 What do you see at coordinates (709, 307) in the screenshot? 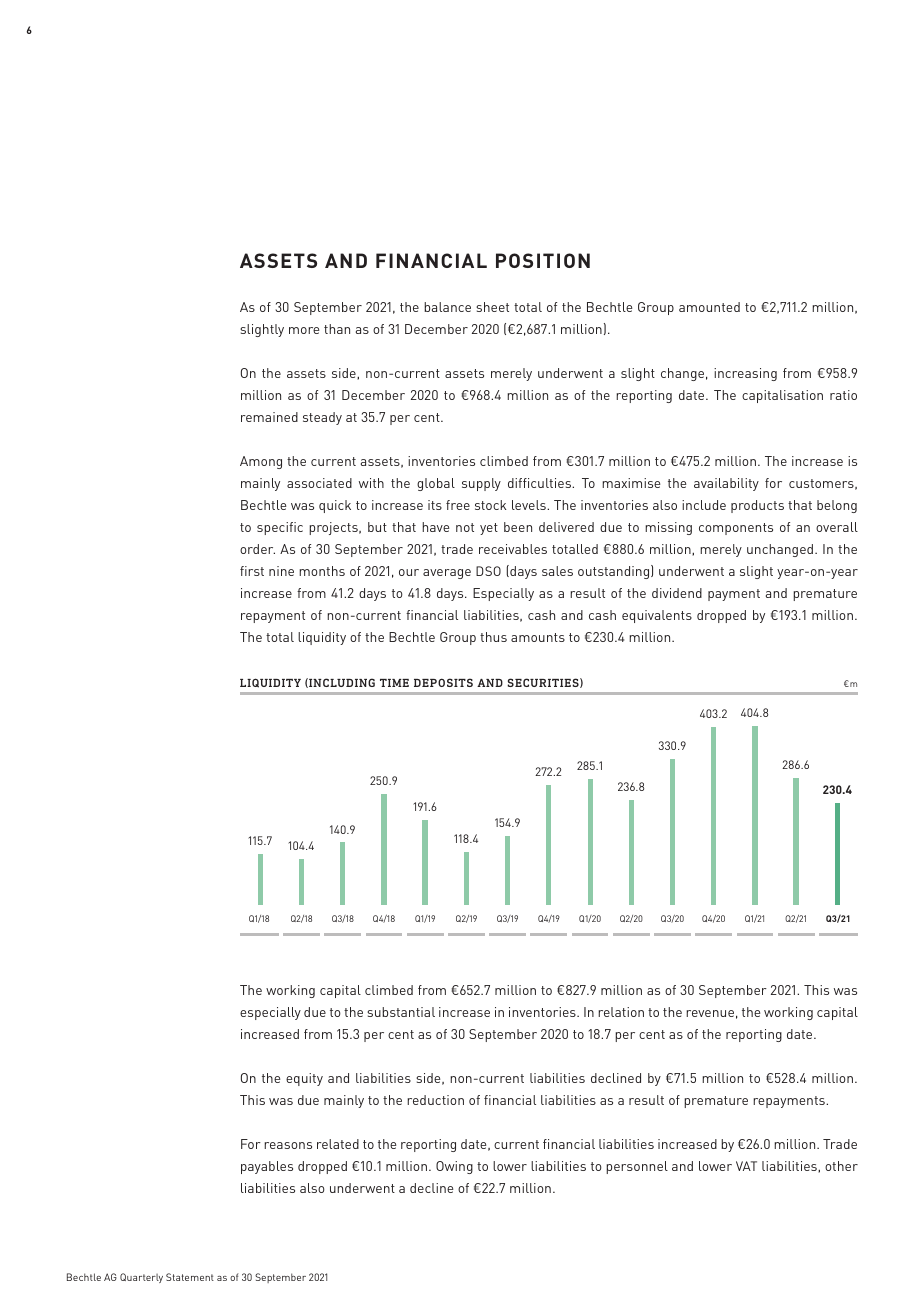
I see `amounted` at bounding box center [709, 307].
